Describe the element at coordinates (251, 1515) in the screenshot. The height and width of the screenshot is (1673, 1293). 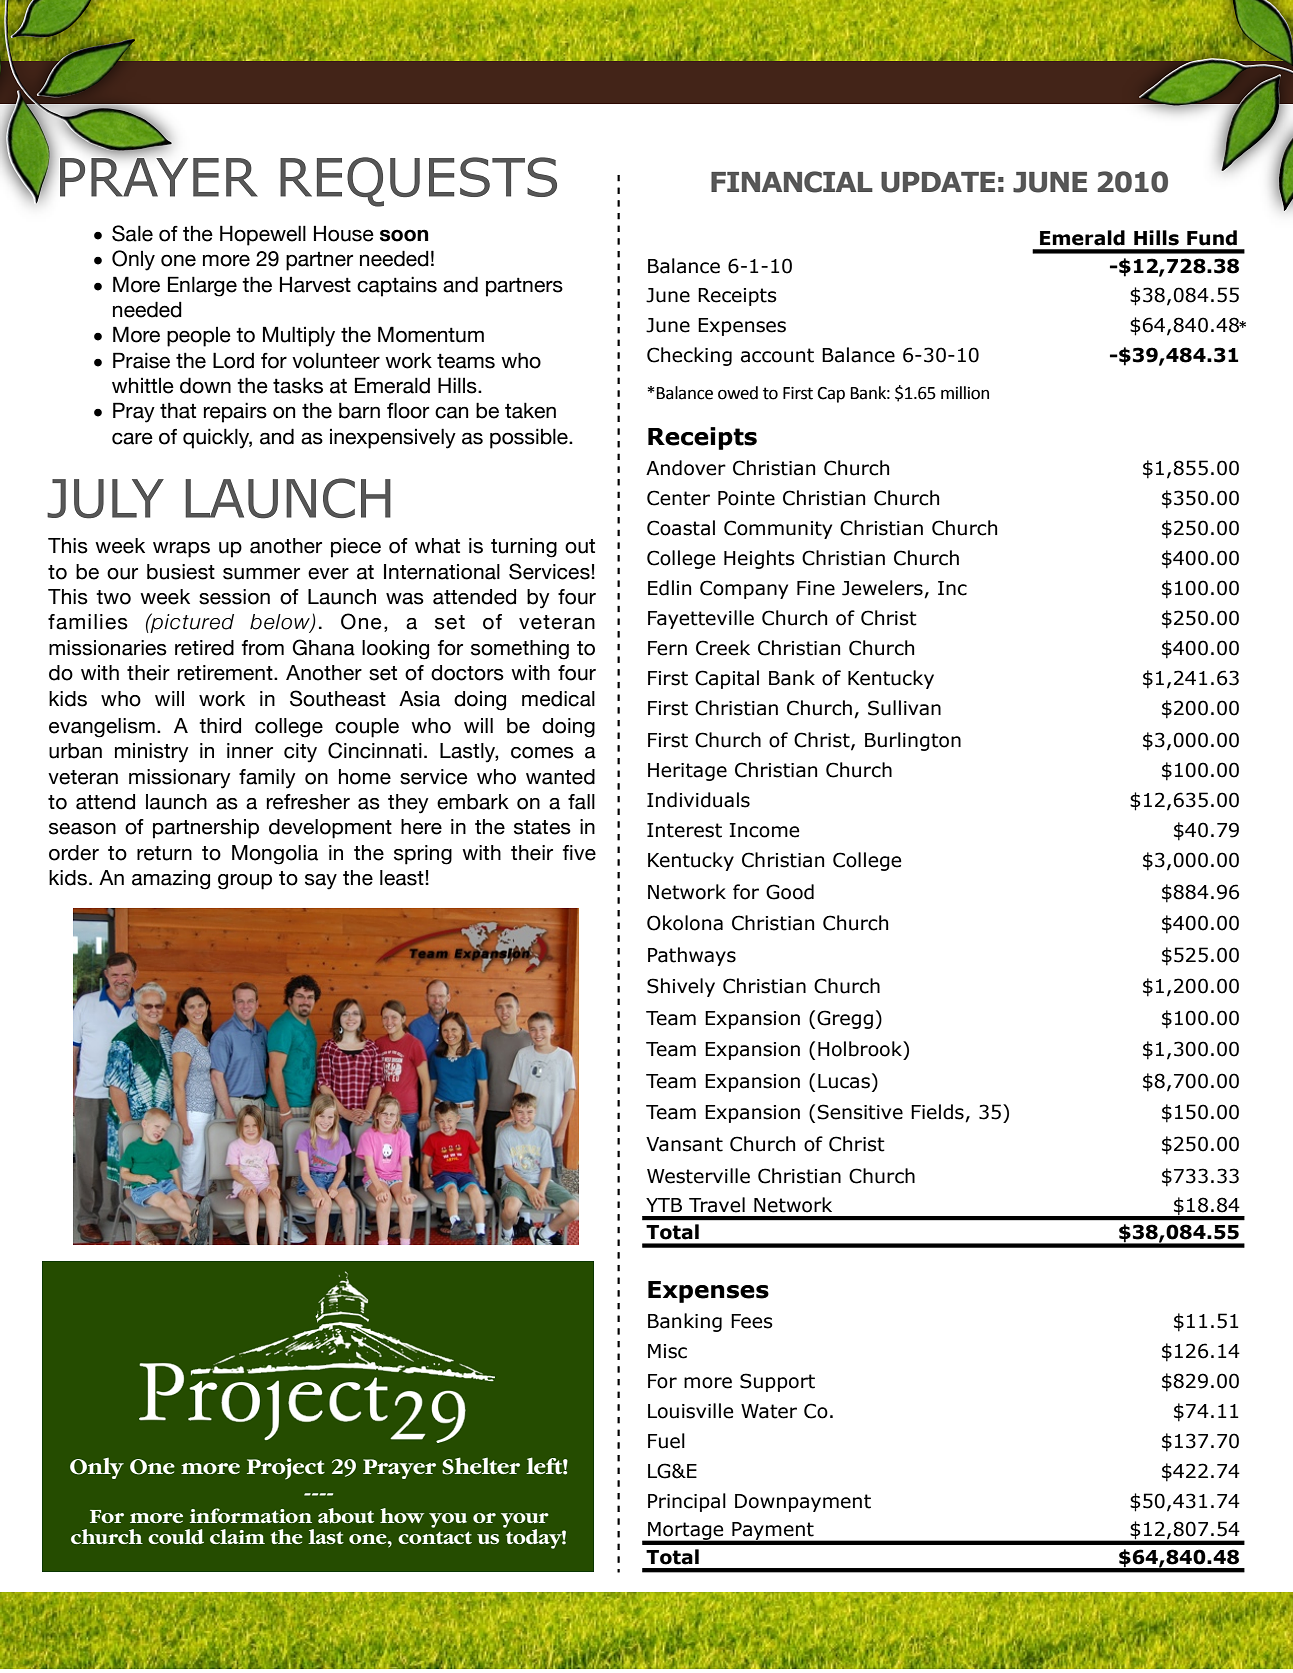
I see `information` at that location.
